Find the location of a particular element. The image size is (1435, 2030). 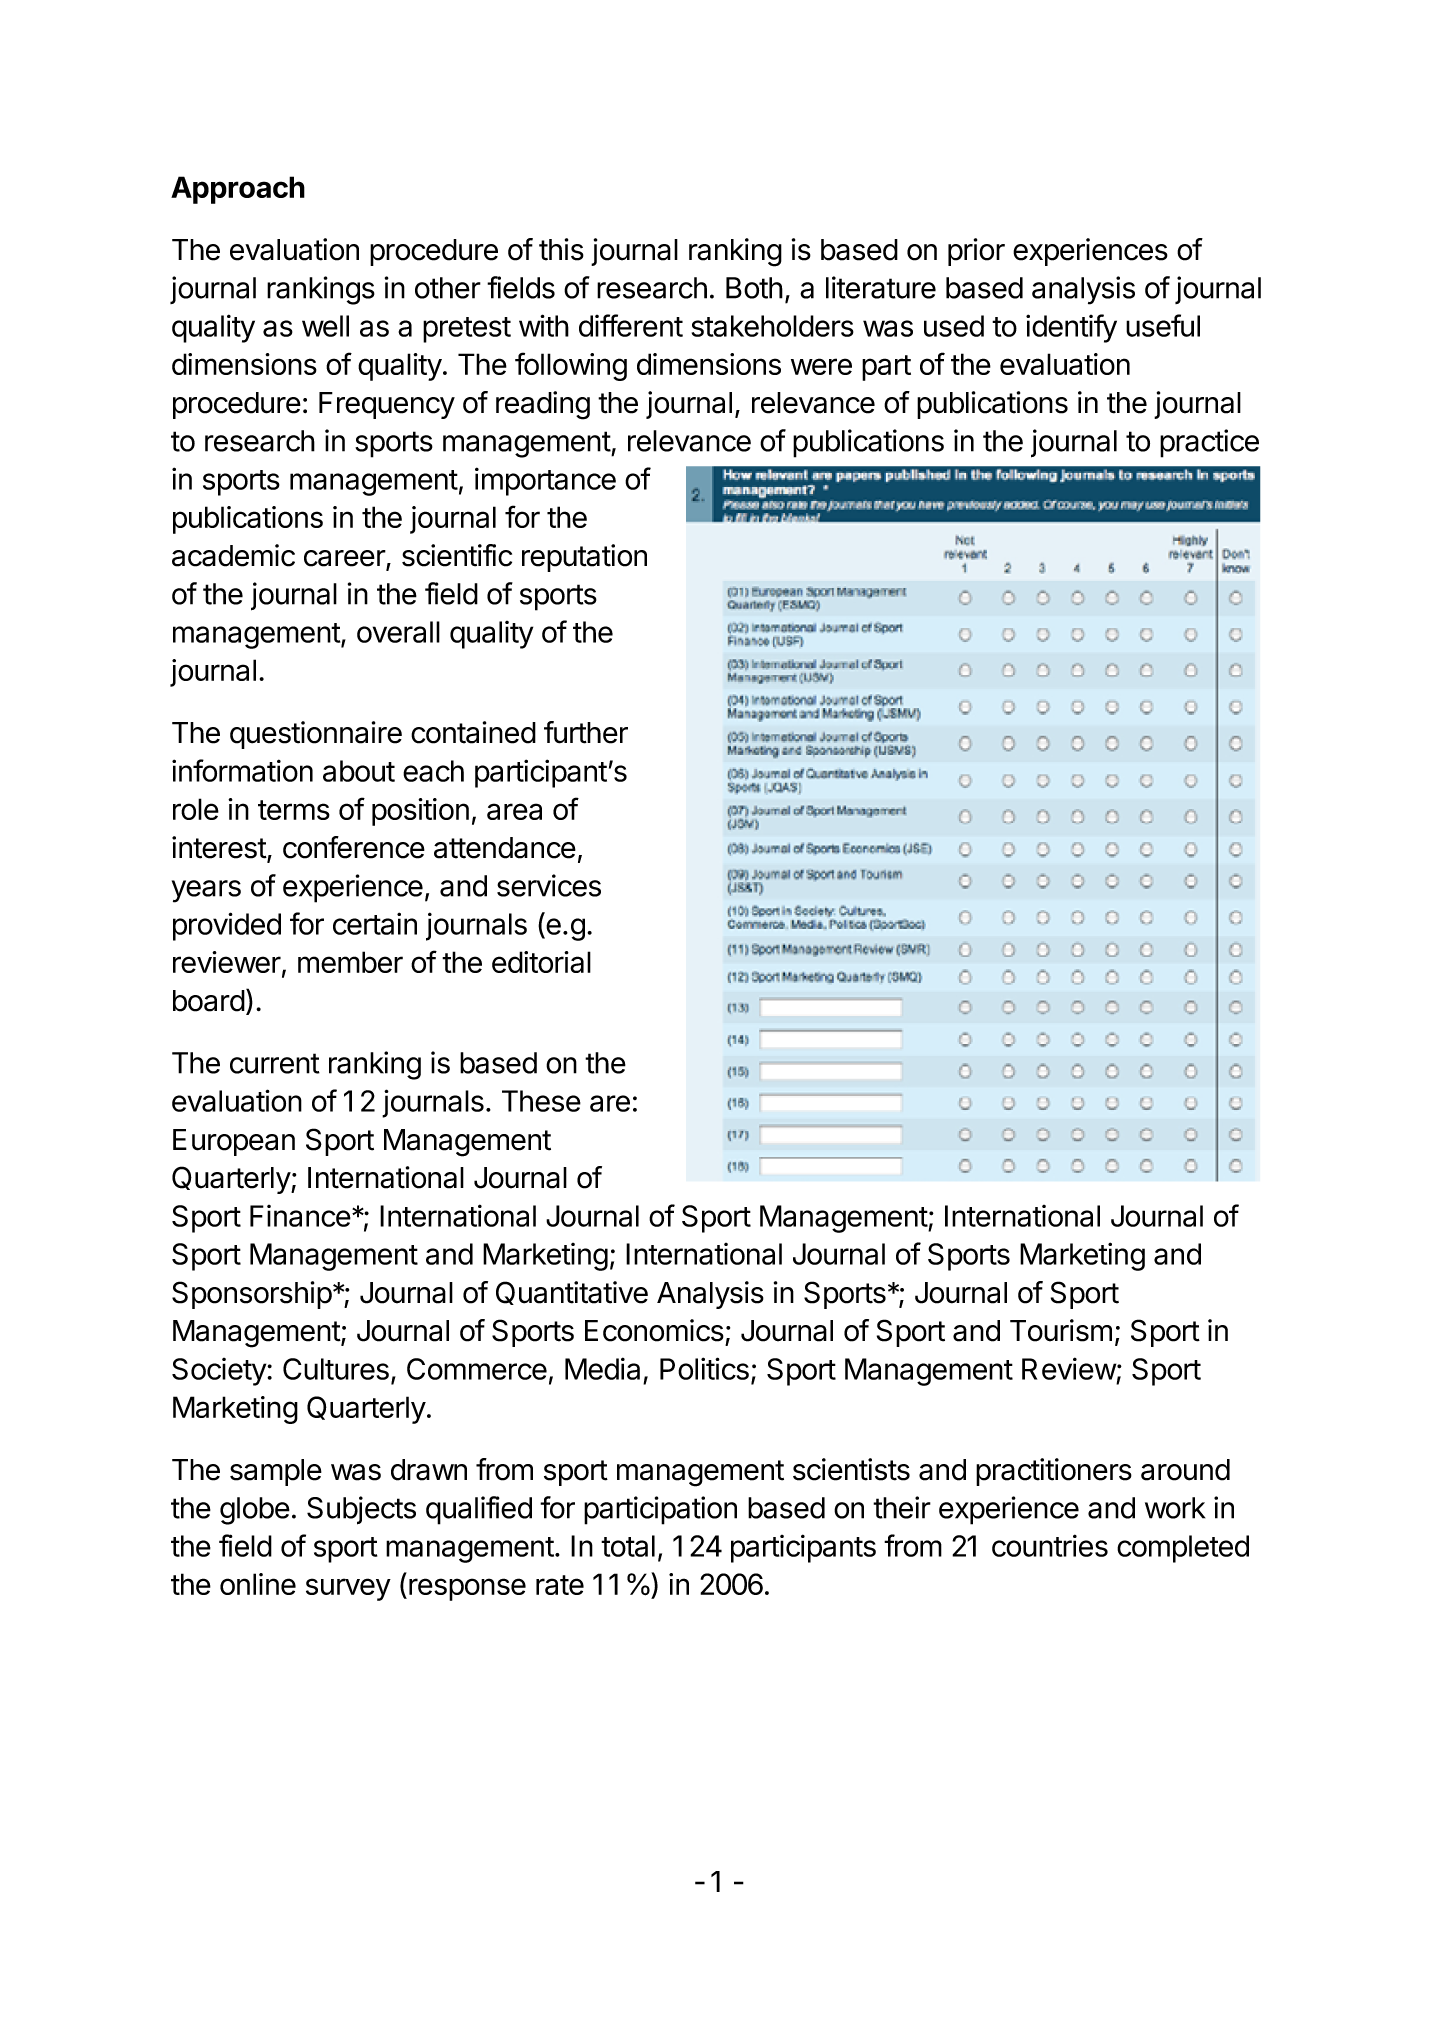

total is located at coordinates (628, 1546).
